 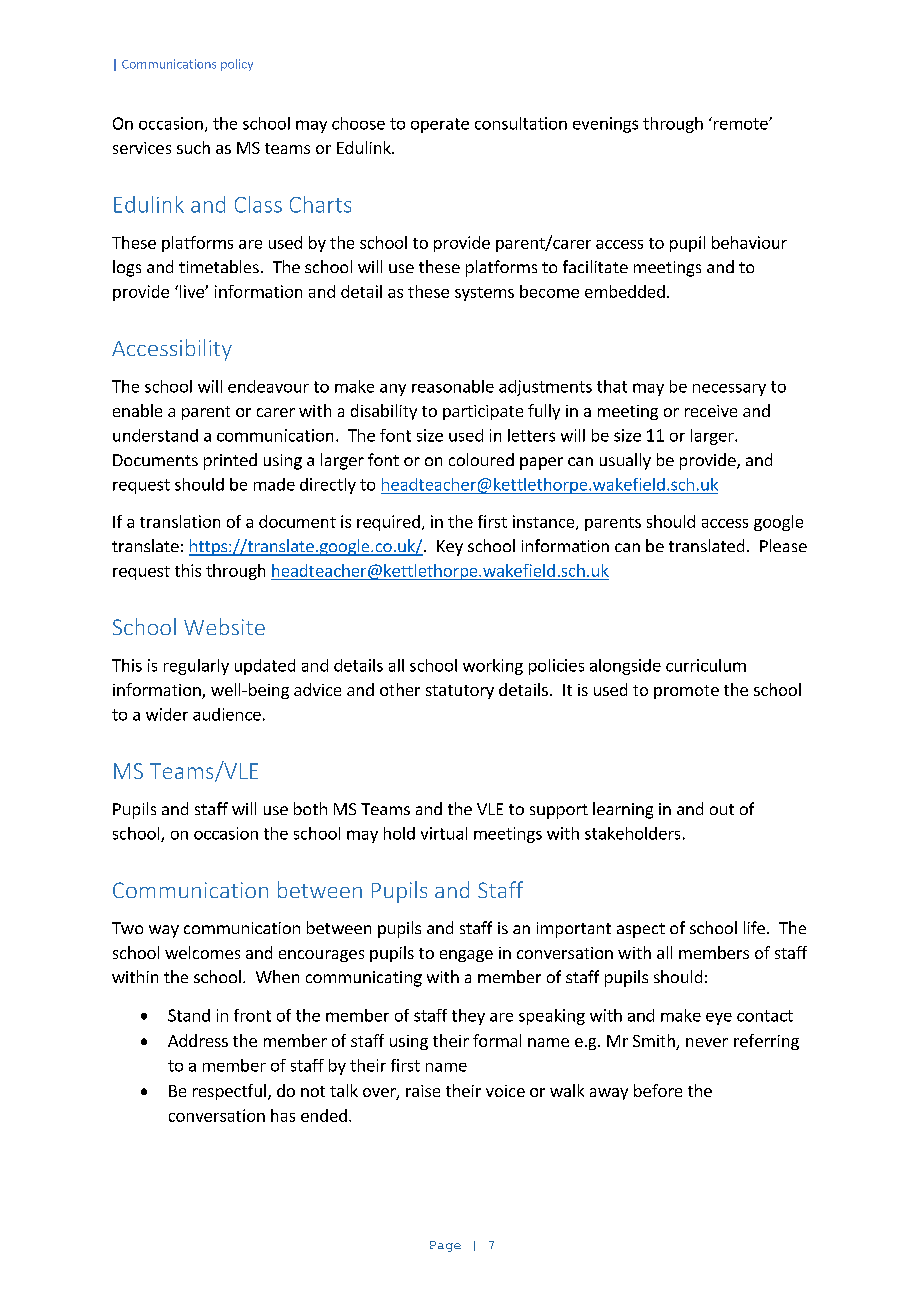 What do you see at coordinates (444, 833) in the screenshot?
I see `virtual` at bounding box center [444, 833].
